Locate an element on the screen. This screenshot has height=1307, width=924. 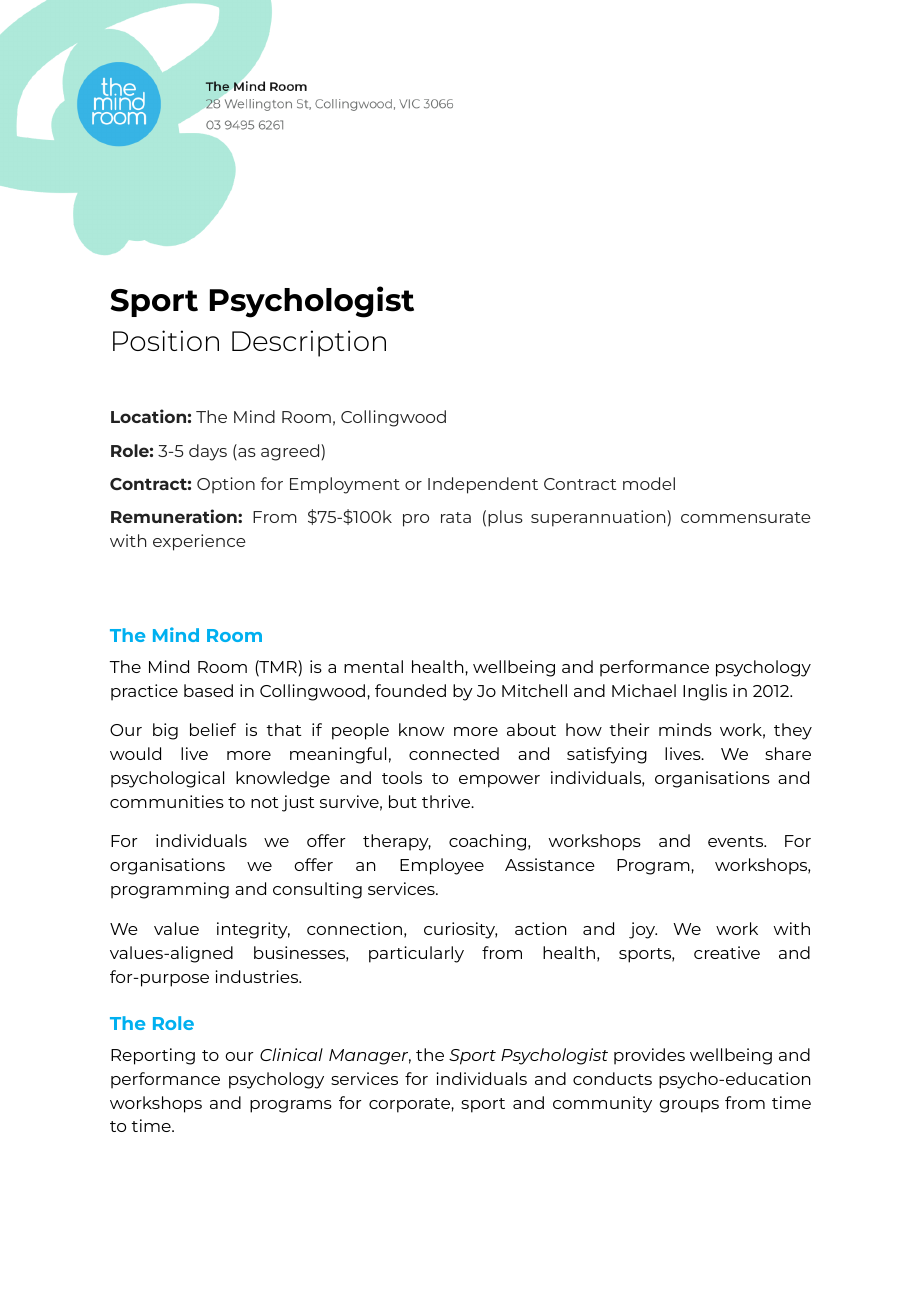
belief is located at coordinates (213, 729).
